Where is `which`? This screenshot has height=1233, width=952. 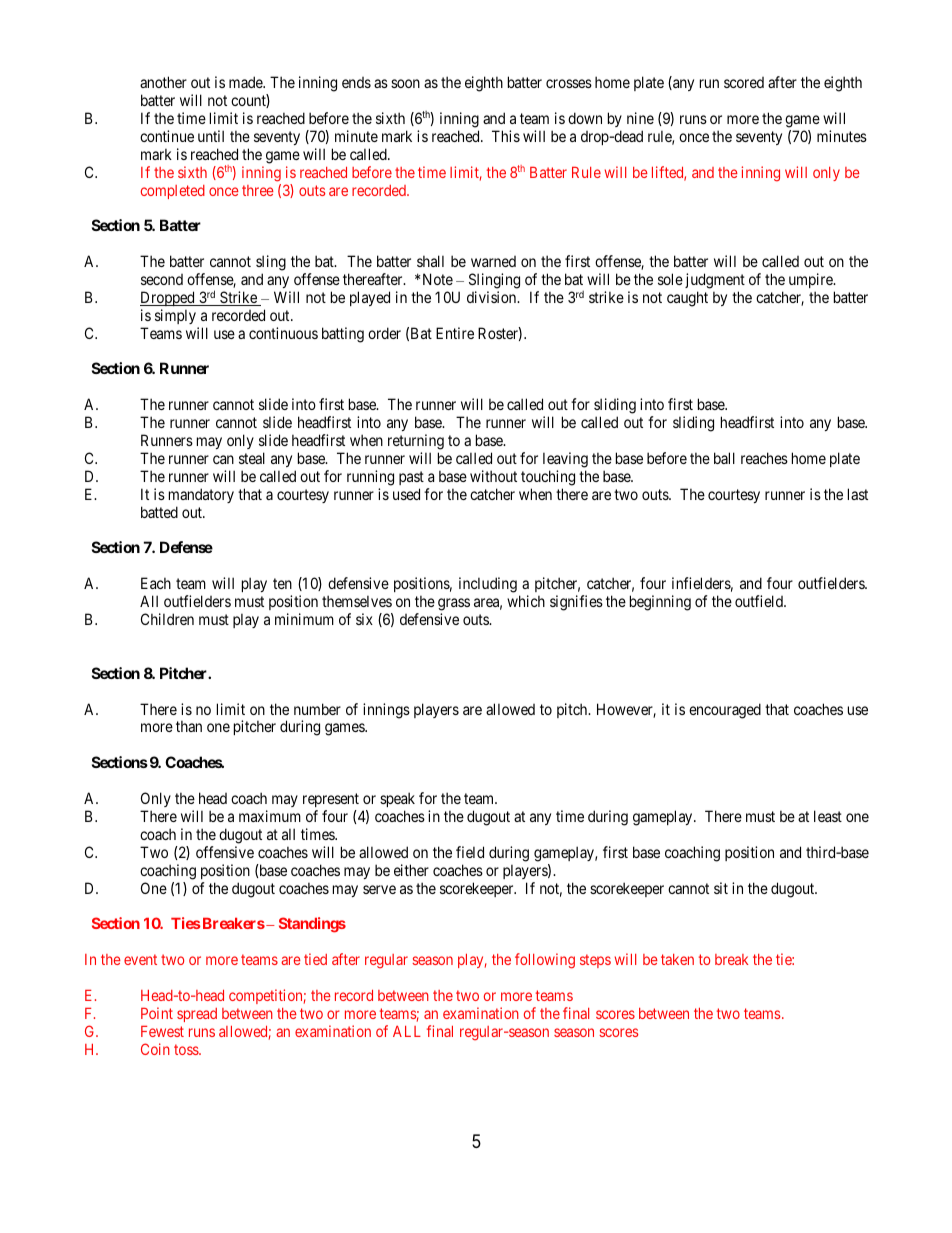
which is located at coordinates (526, 601).
